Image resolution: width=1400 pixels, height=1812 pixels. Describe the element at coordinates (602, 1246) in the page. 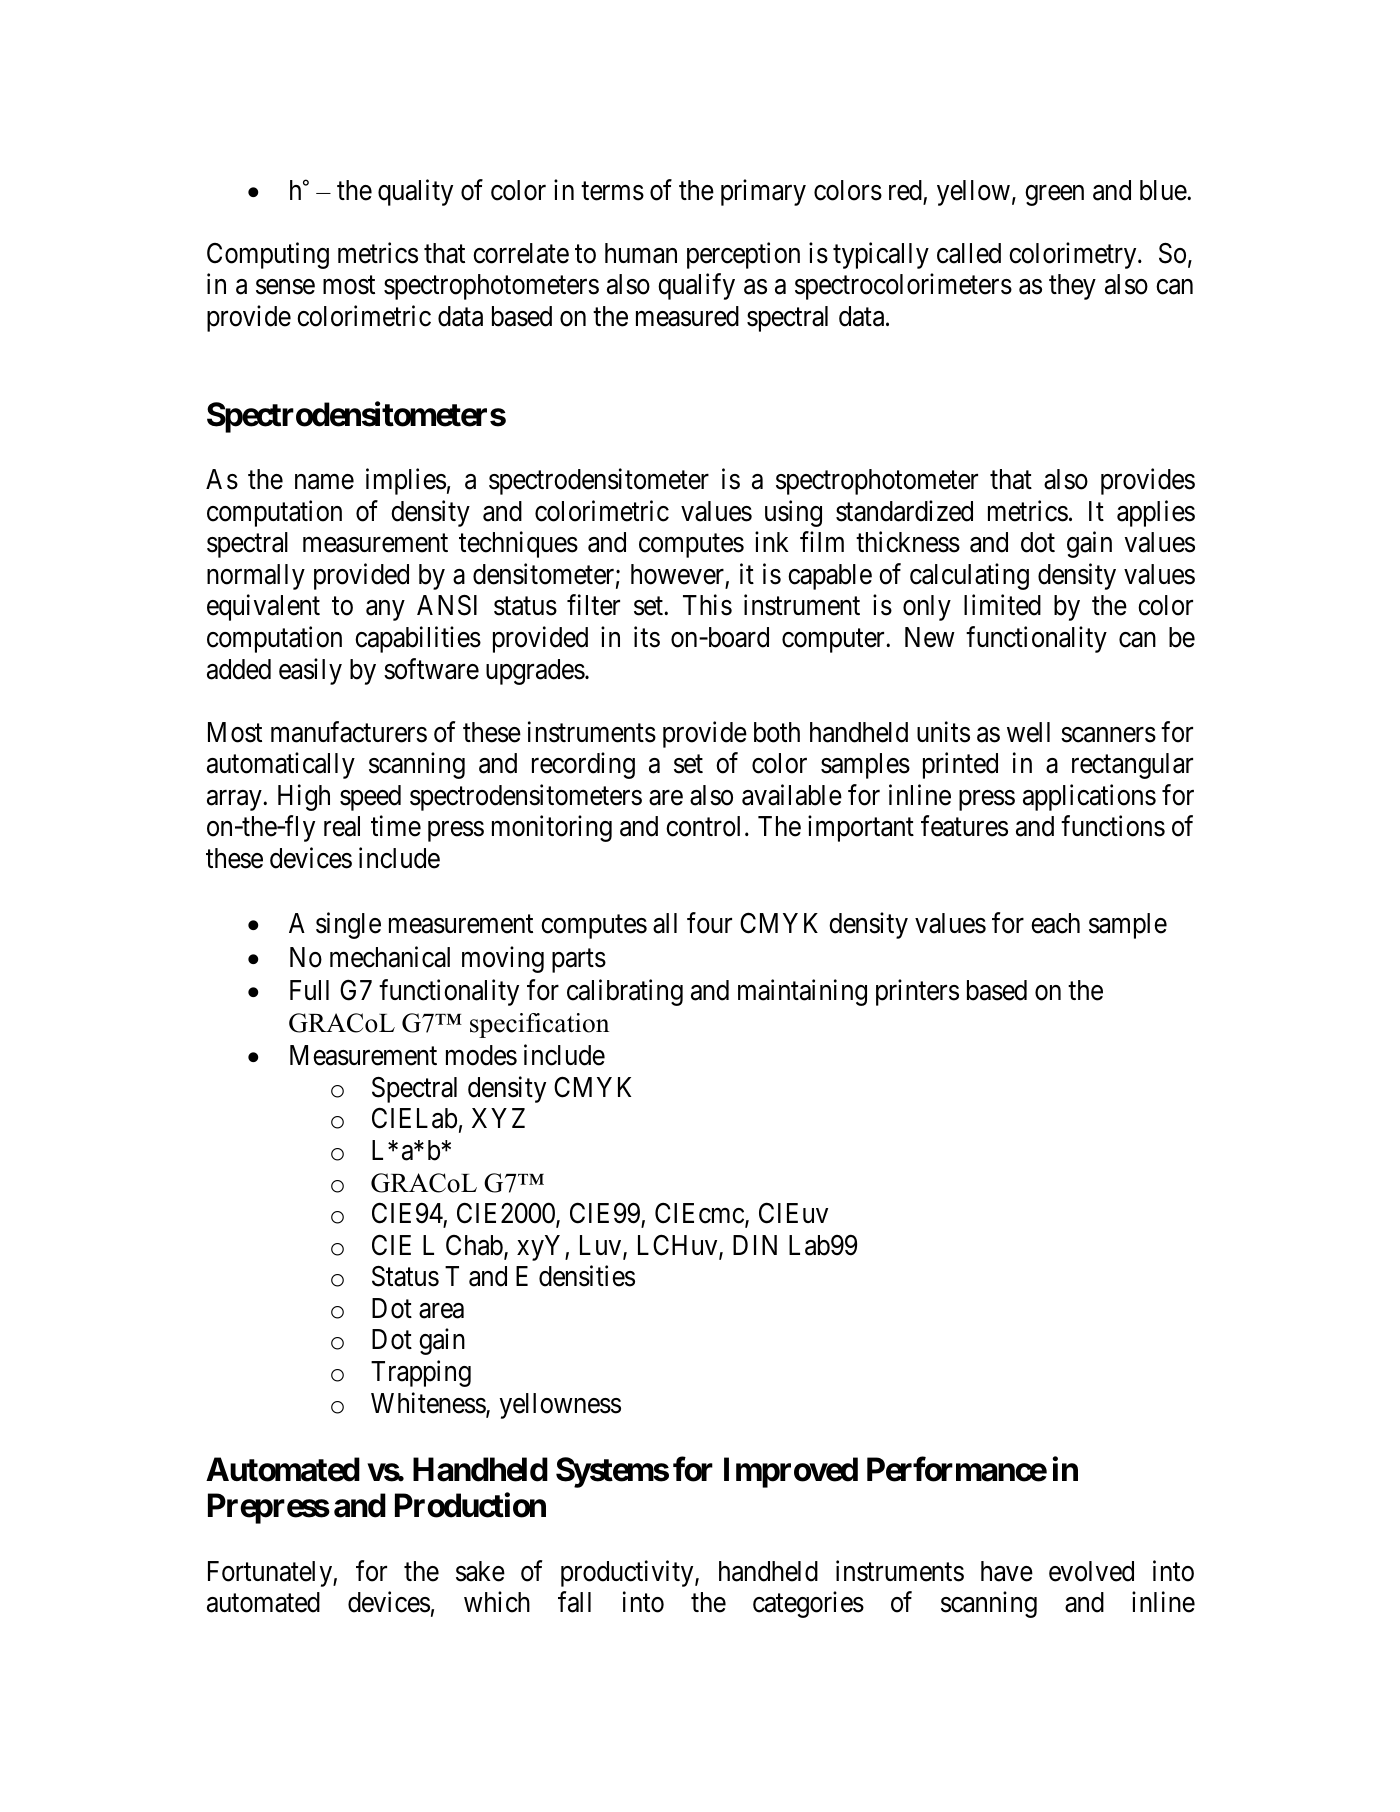

I see `Luv` at that location.
